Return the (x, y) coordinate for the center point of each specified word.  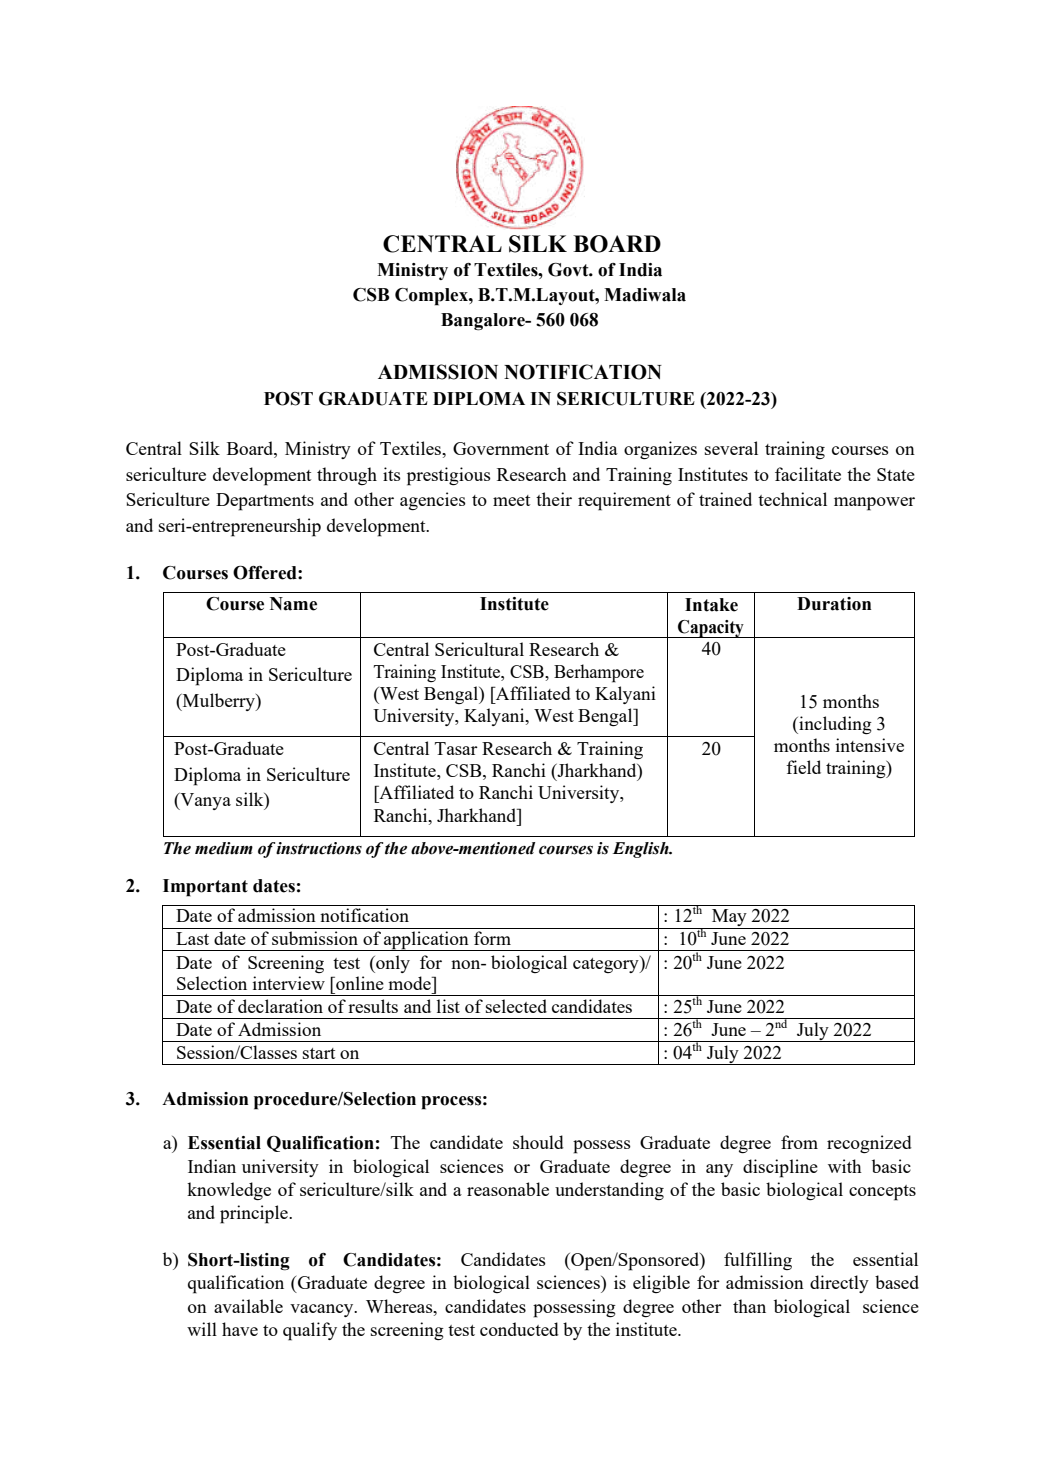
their (554, 499)
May (729, 919)
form (492, 938)
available (248, 1306)
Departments (265, 502)
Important (205, 888)
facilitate (808, 474)
